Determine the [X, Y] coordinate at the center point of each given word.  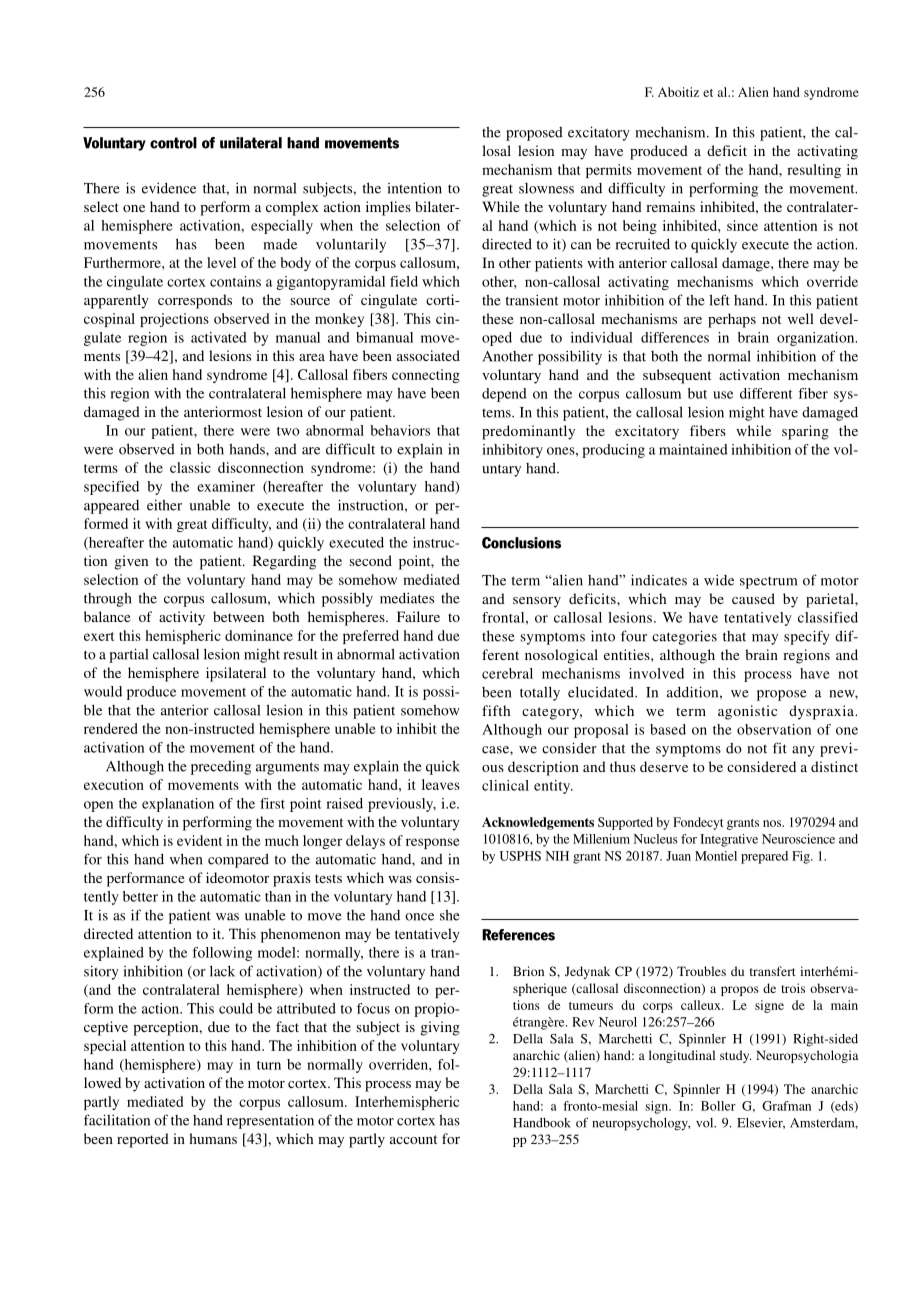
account [413, 1139]
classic [190, 467]
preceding [221, 767]
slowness [546, 188]
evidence [169, 188]
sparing [805, 432]
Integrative [729, 840]
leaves [441, 784]
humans [213, 1138]
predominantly [528, 432]
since [742, 225]
